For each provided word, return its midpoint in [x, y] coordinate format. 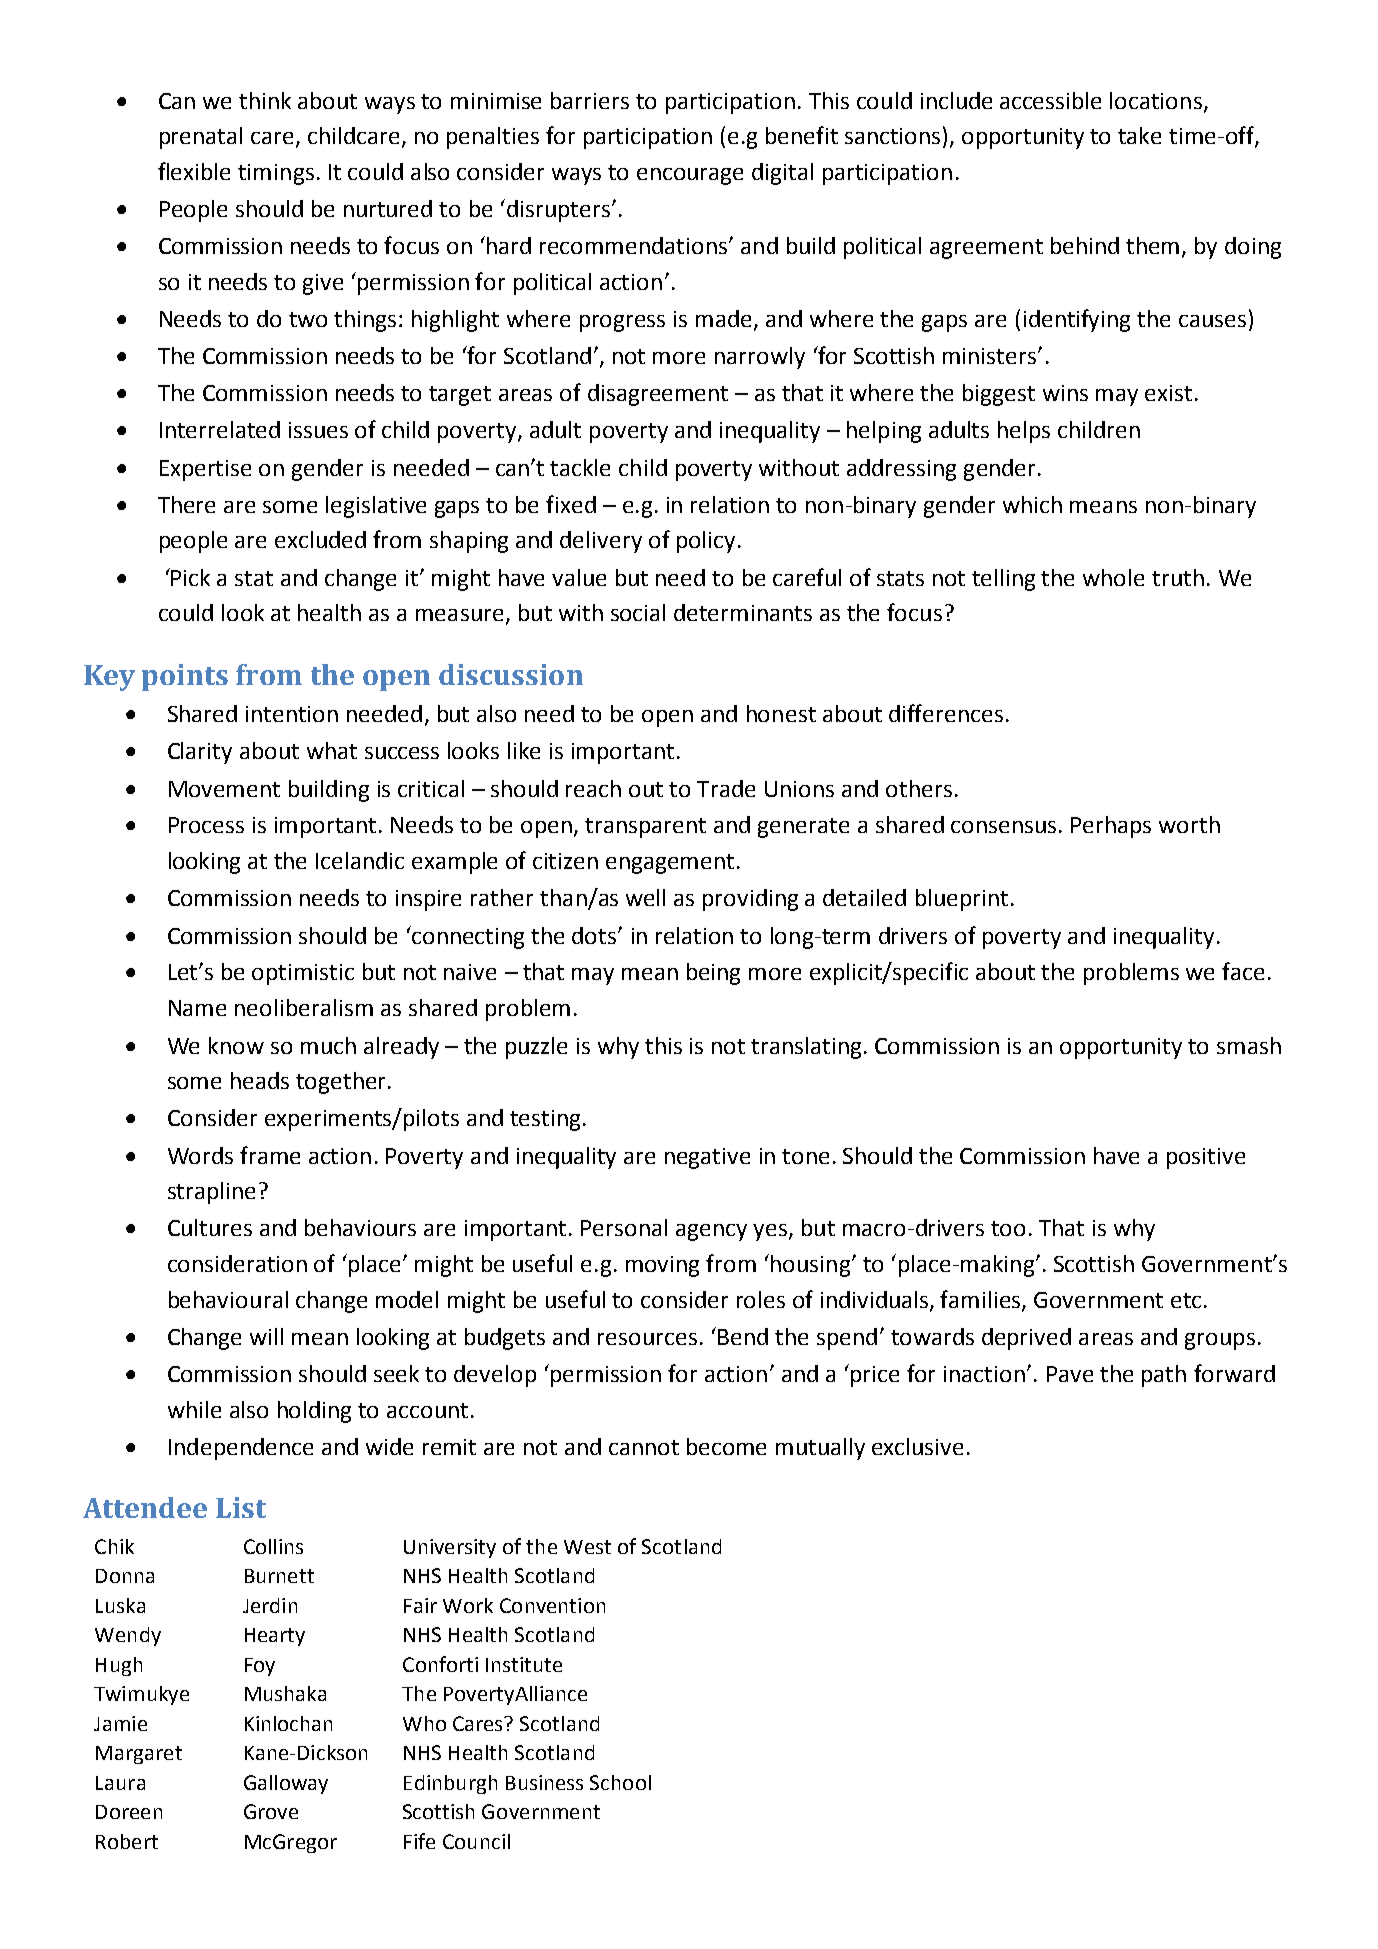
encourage [690, 176]
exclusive [917, 1446]
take [1139, 135]
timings [276, 174]
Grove [271, 1811]
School [620, 1782]
